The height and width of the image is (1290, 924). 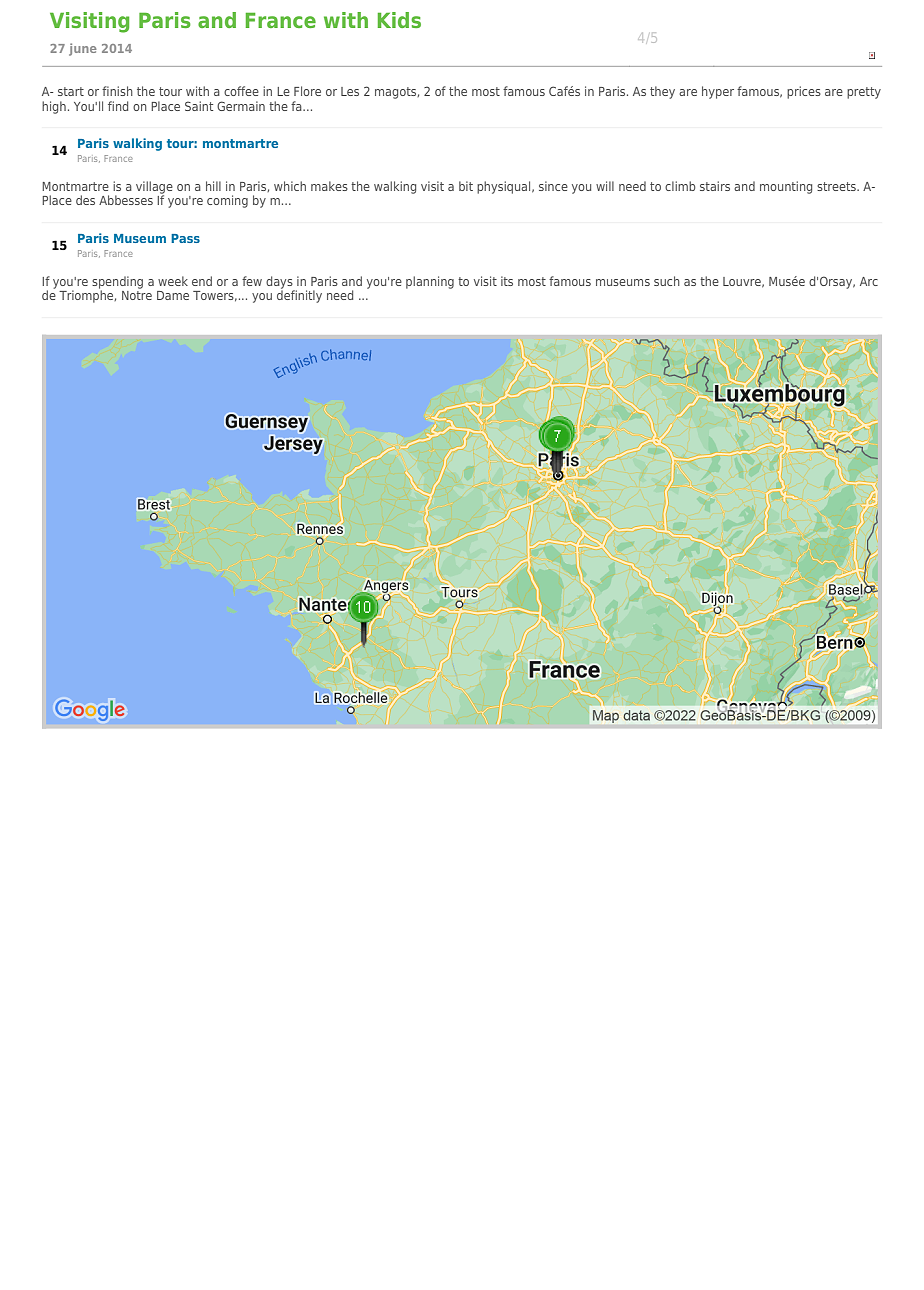 I want to click on hill, so click(x=213, y=186).
